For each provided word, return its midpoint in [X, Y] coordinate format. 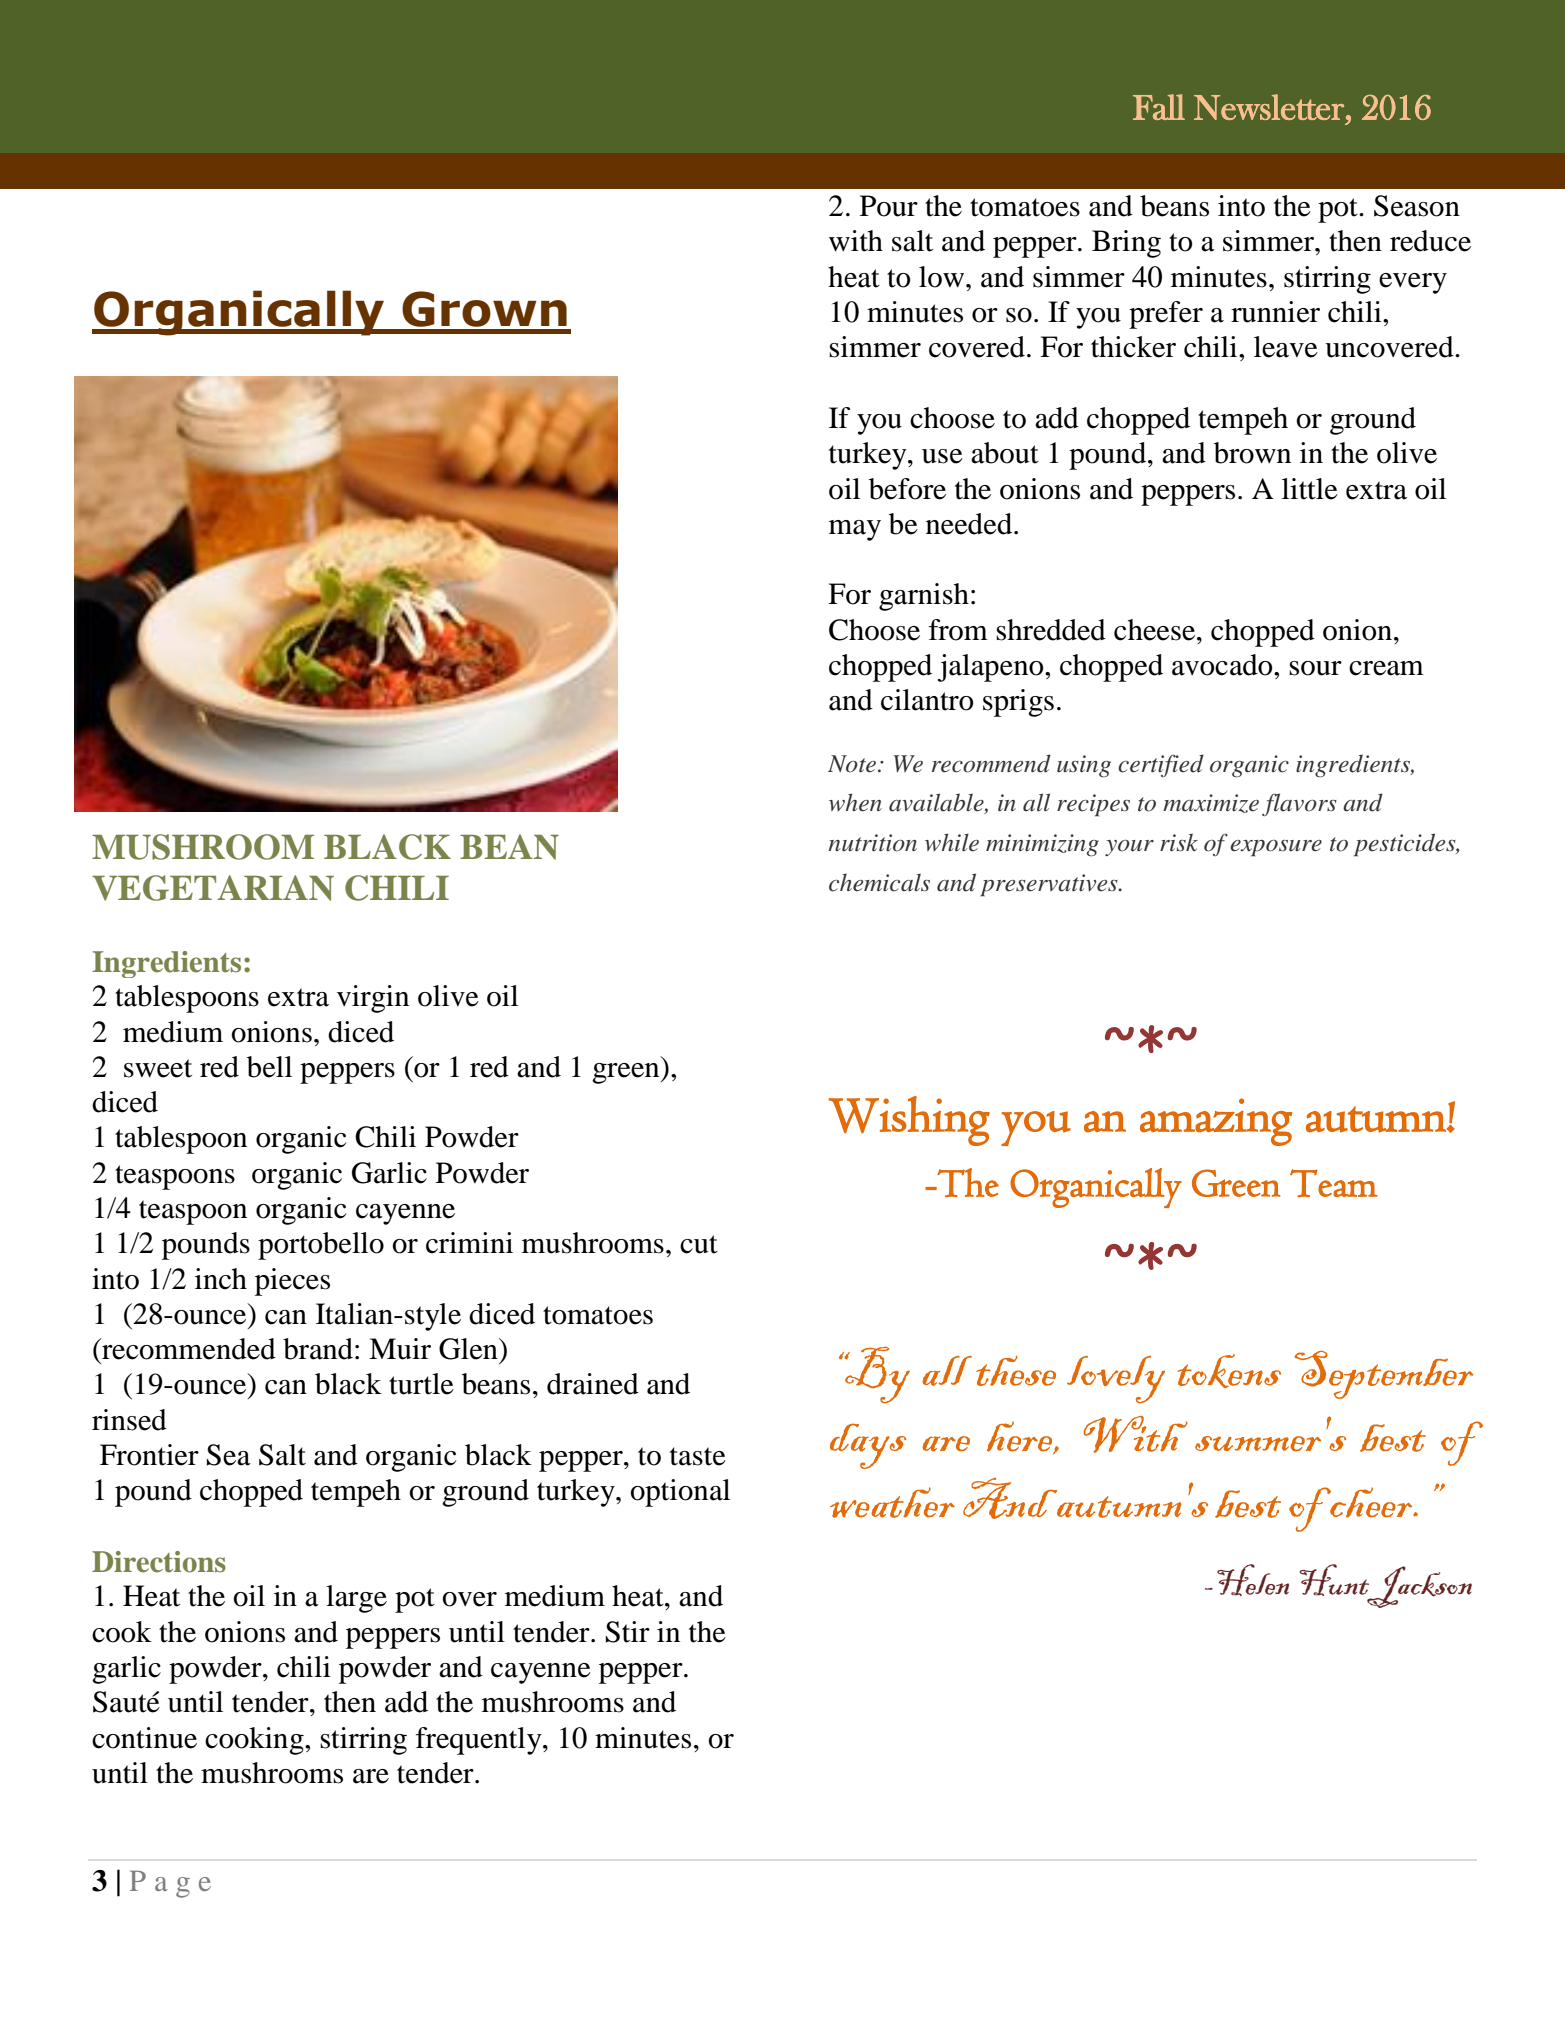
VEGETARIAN [213, 888]
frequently [480, 1741]
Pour [889, 206]
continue [144, 1738]
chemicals [879, 882]
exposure [1276, 848]
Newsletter [1269, 107]
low [941, 277]
